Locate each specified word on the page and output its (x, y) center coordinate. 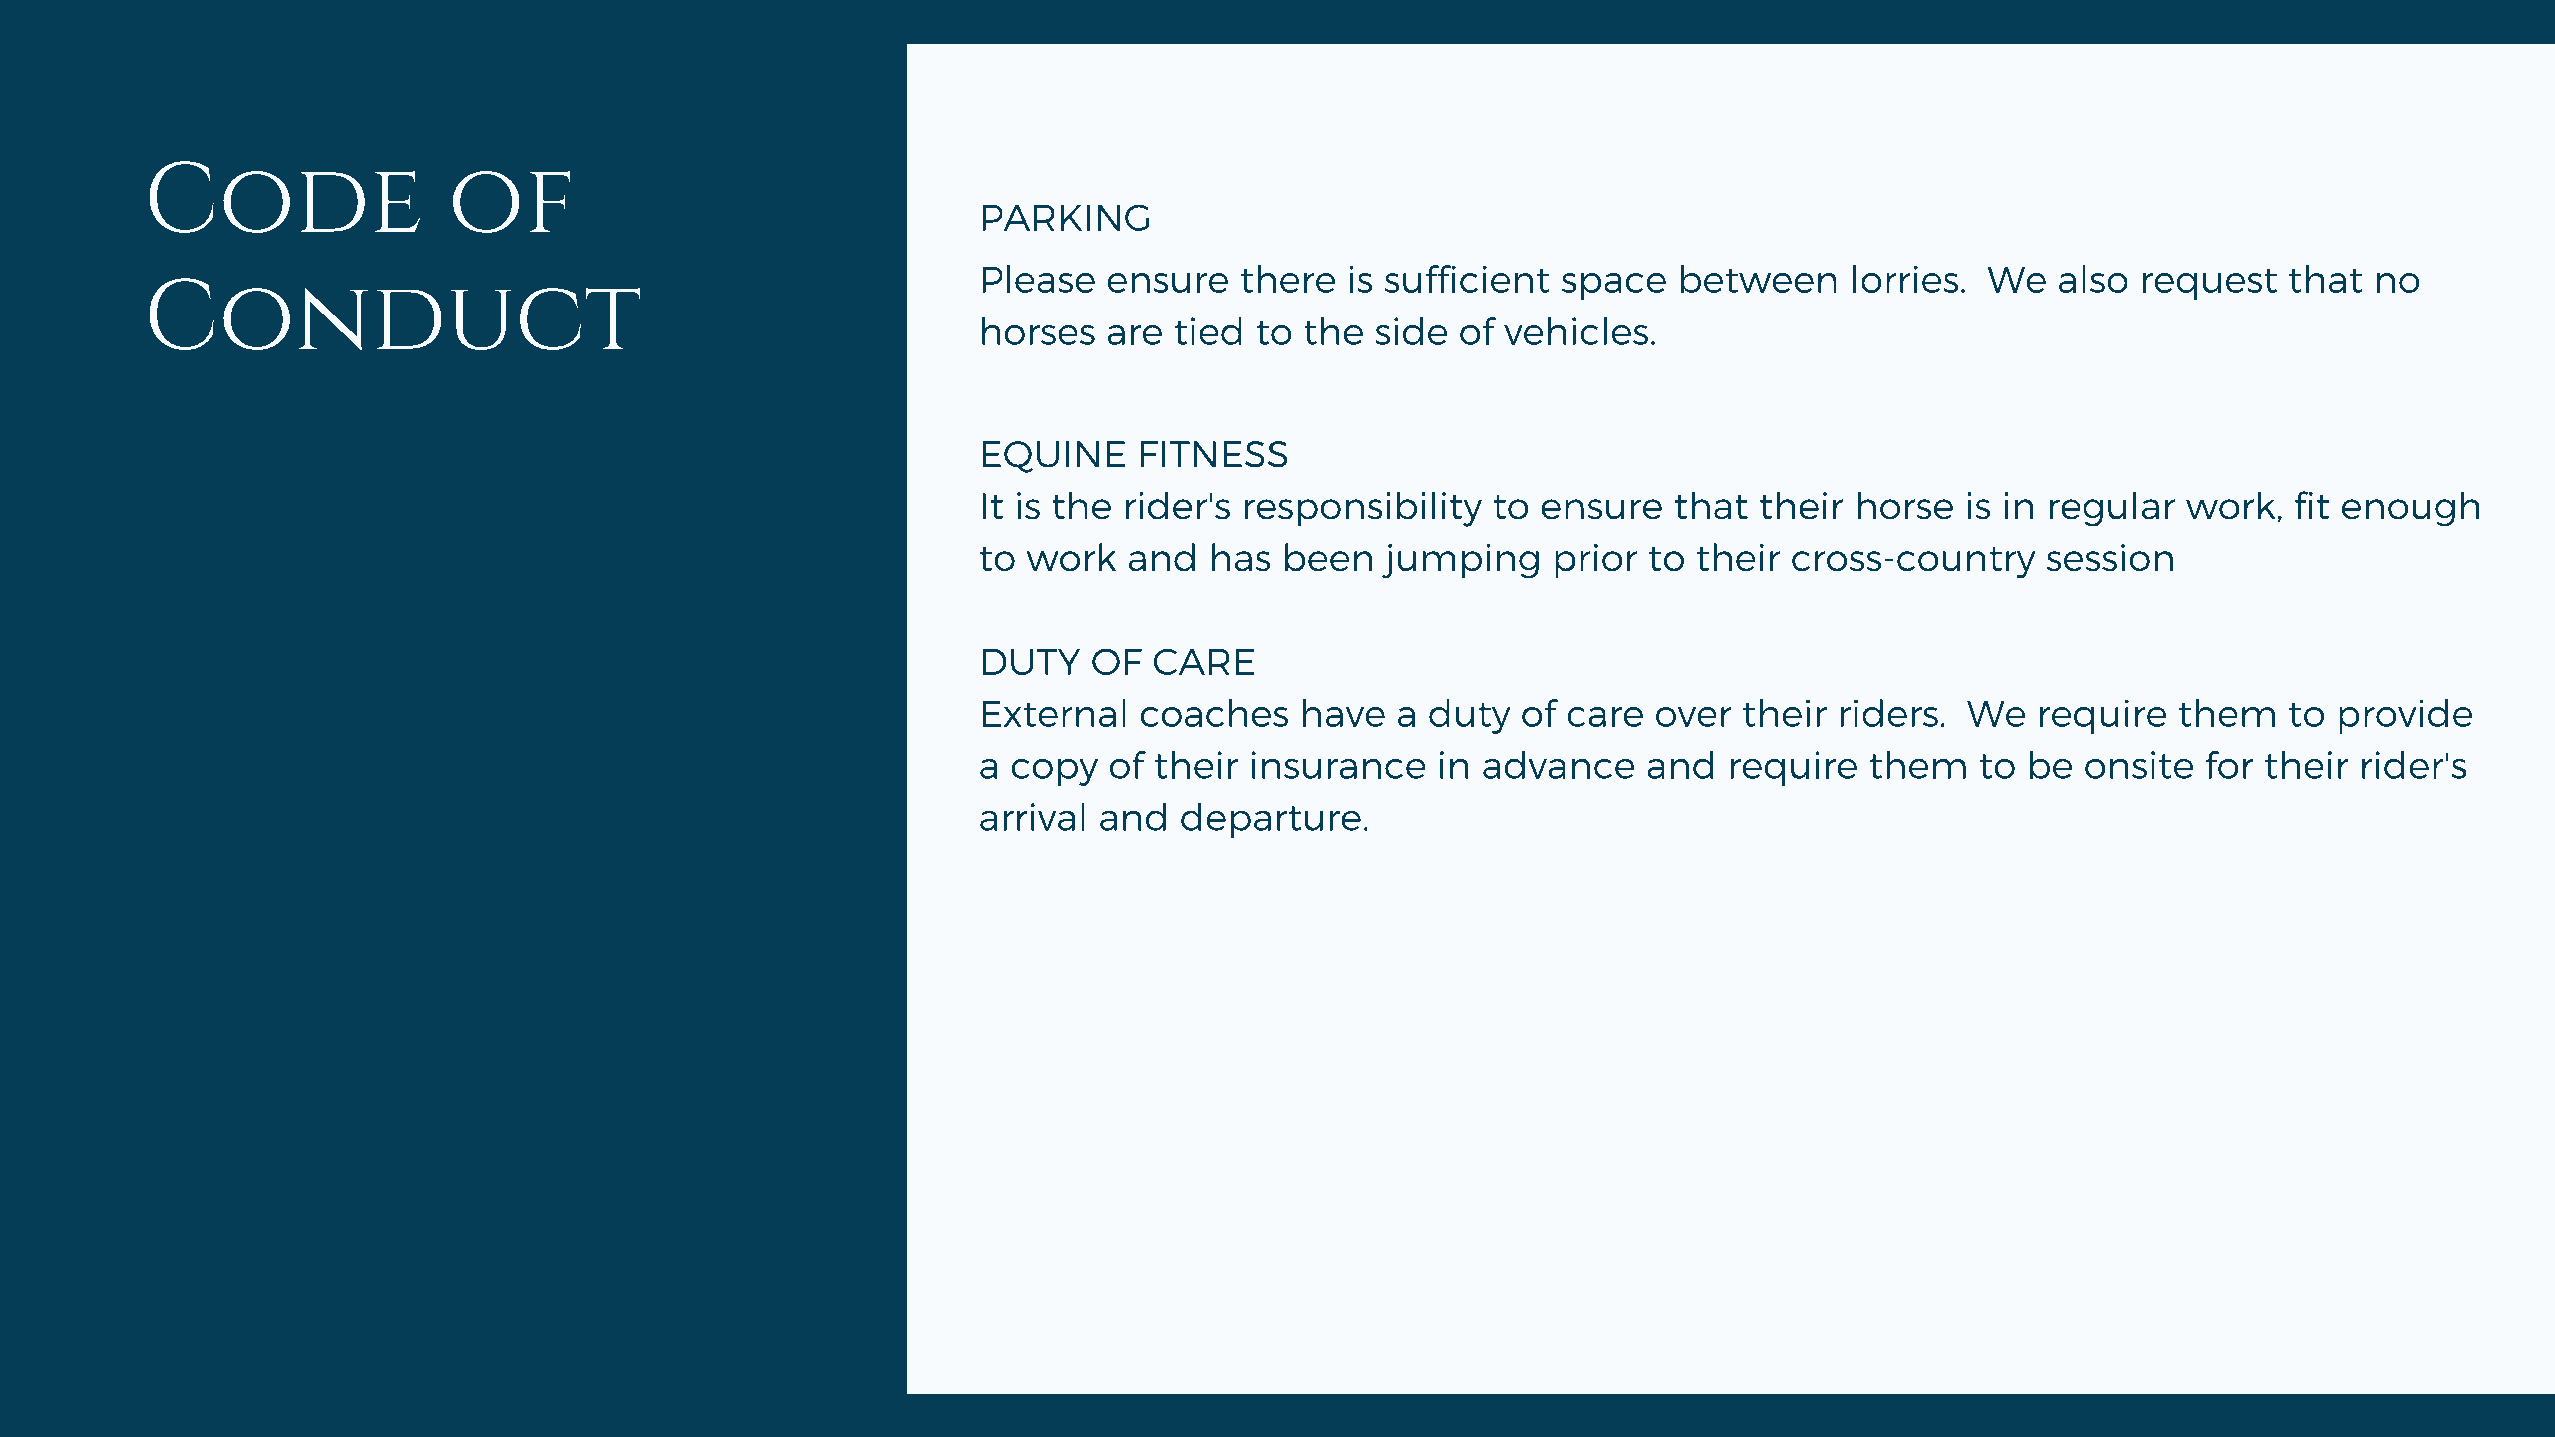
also (2093, 279)
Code (284, 197)
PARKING (1065, 217)
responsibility (1363, 509)
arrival (1032, 817)
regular (2112, 509)
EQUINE (1053, 457)
